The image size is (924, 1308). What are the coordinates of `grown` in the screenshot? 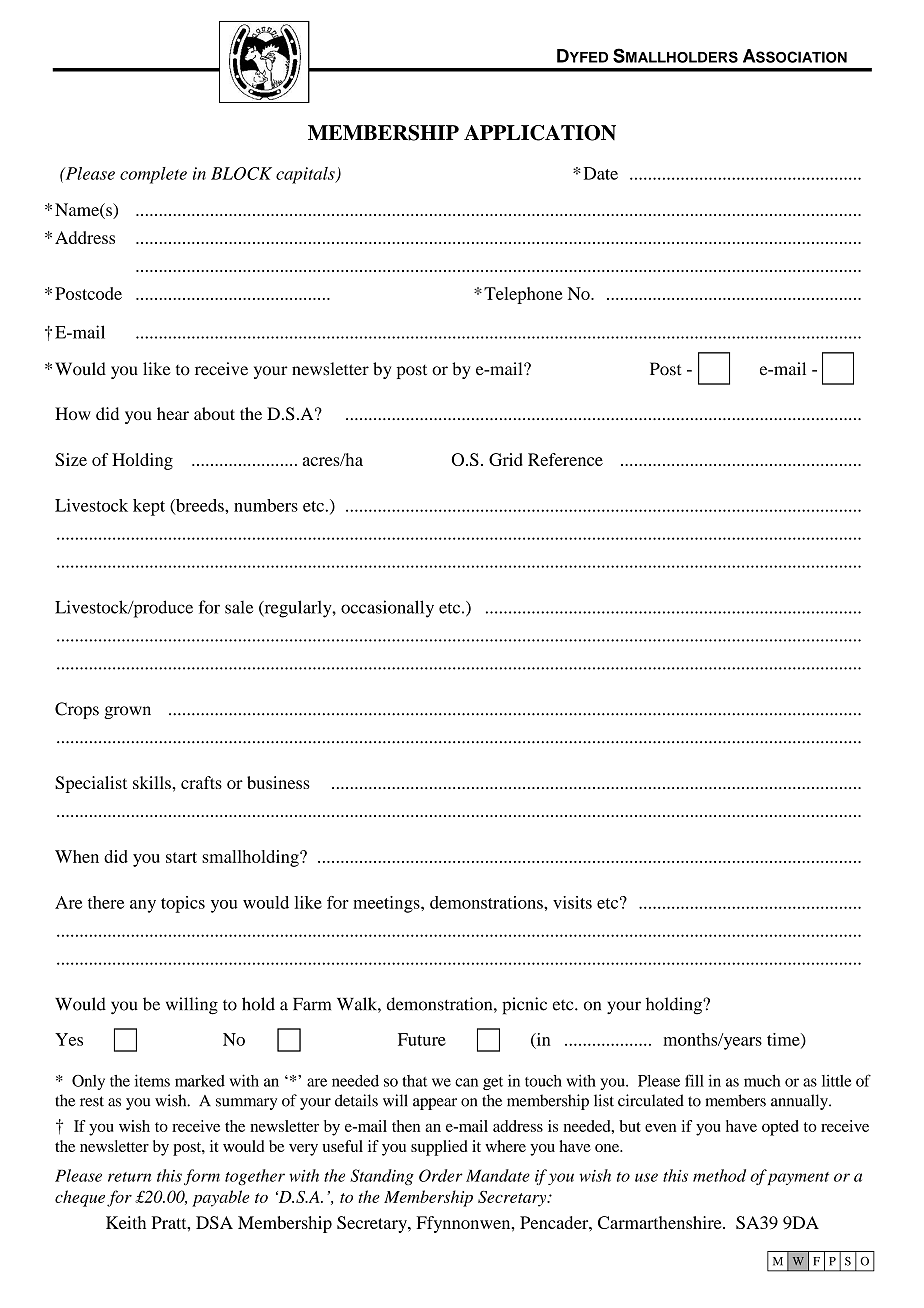 It's located at (127, 712).
